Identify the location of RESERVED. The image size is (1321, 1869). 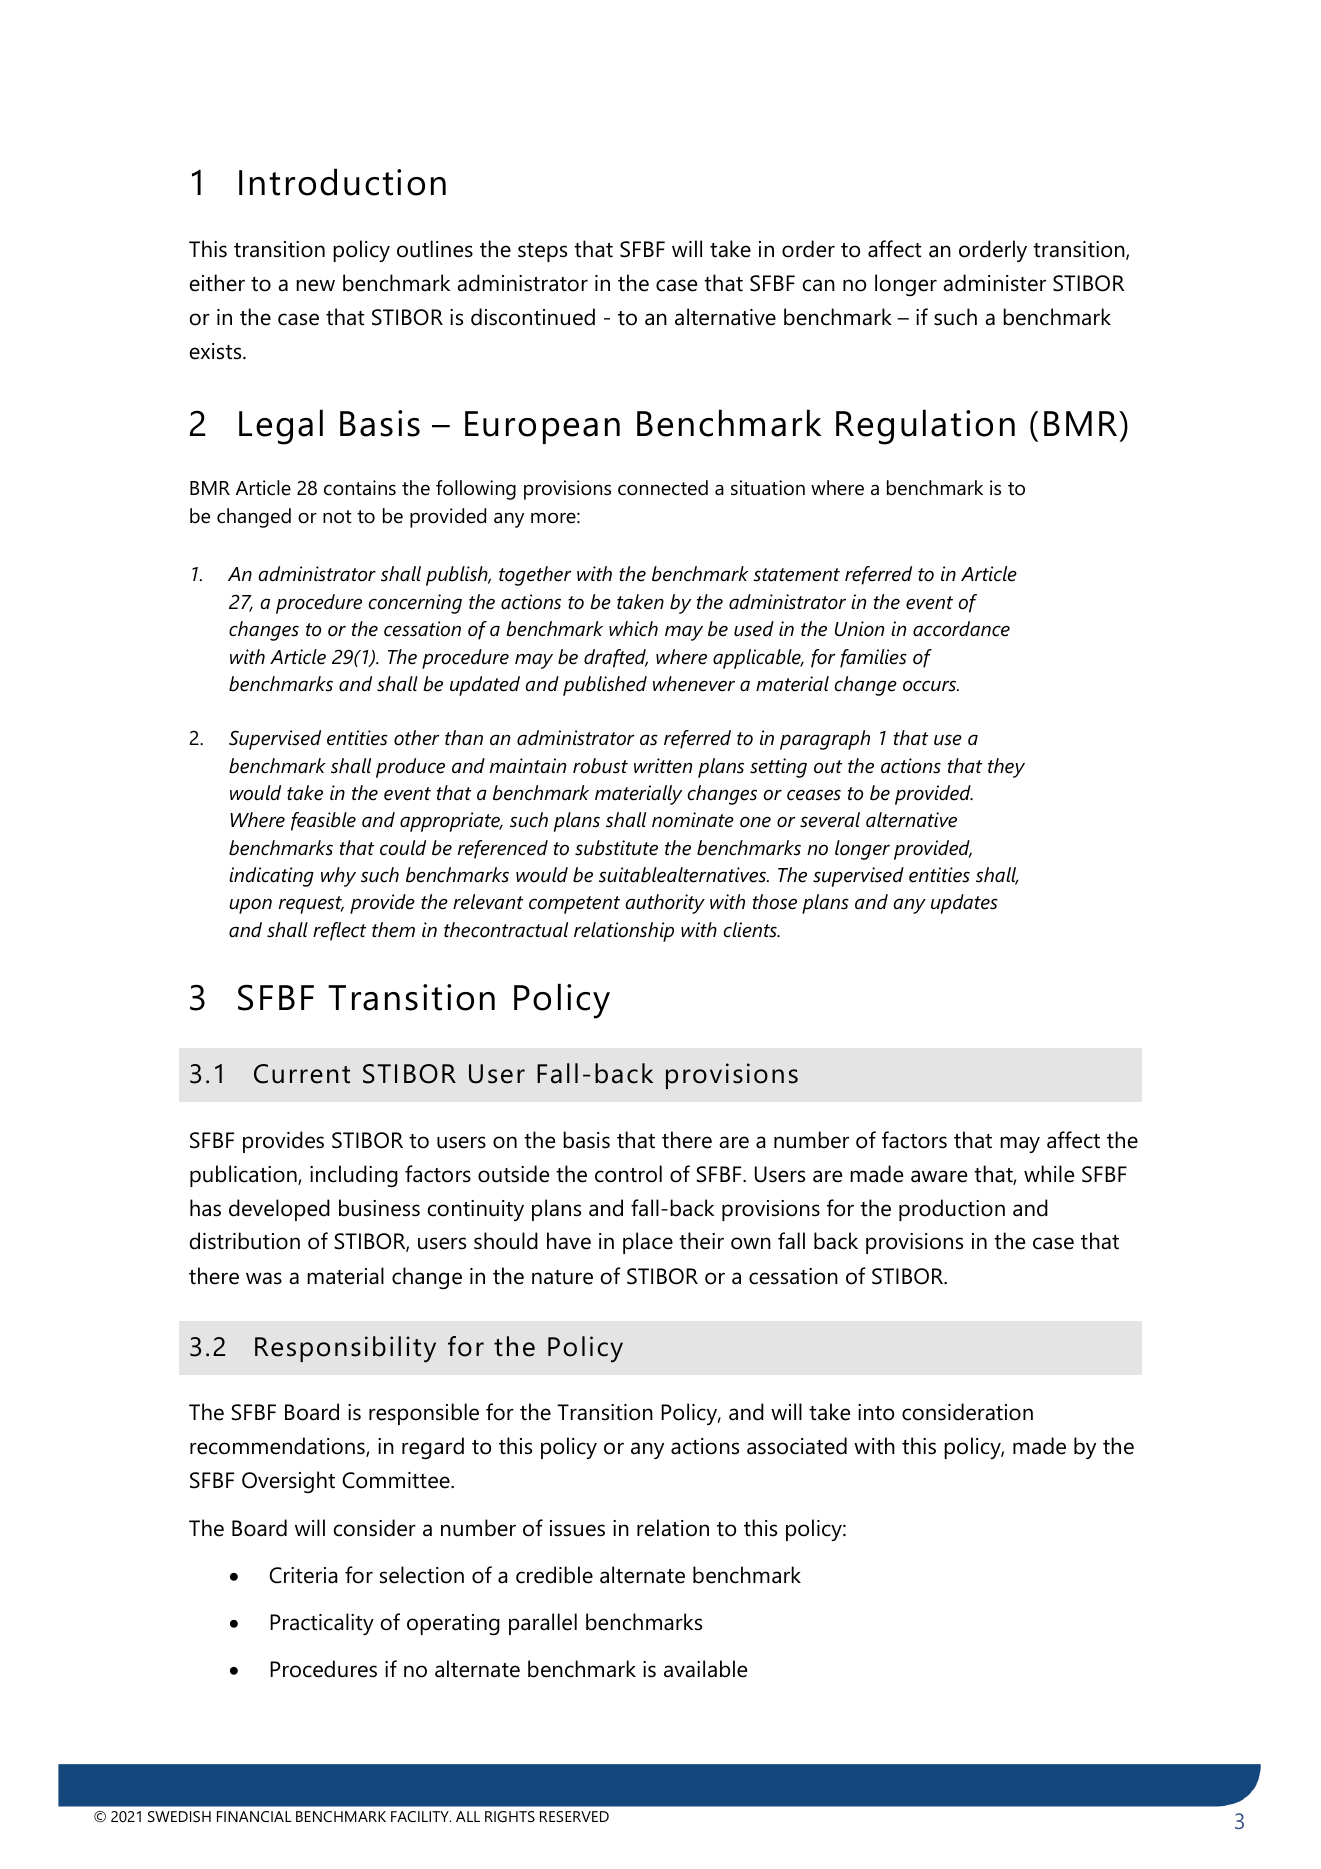
(574, 1816).
